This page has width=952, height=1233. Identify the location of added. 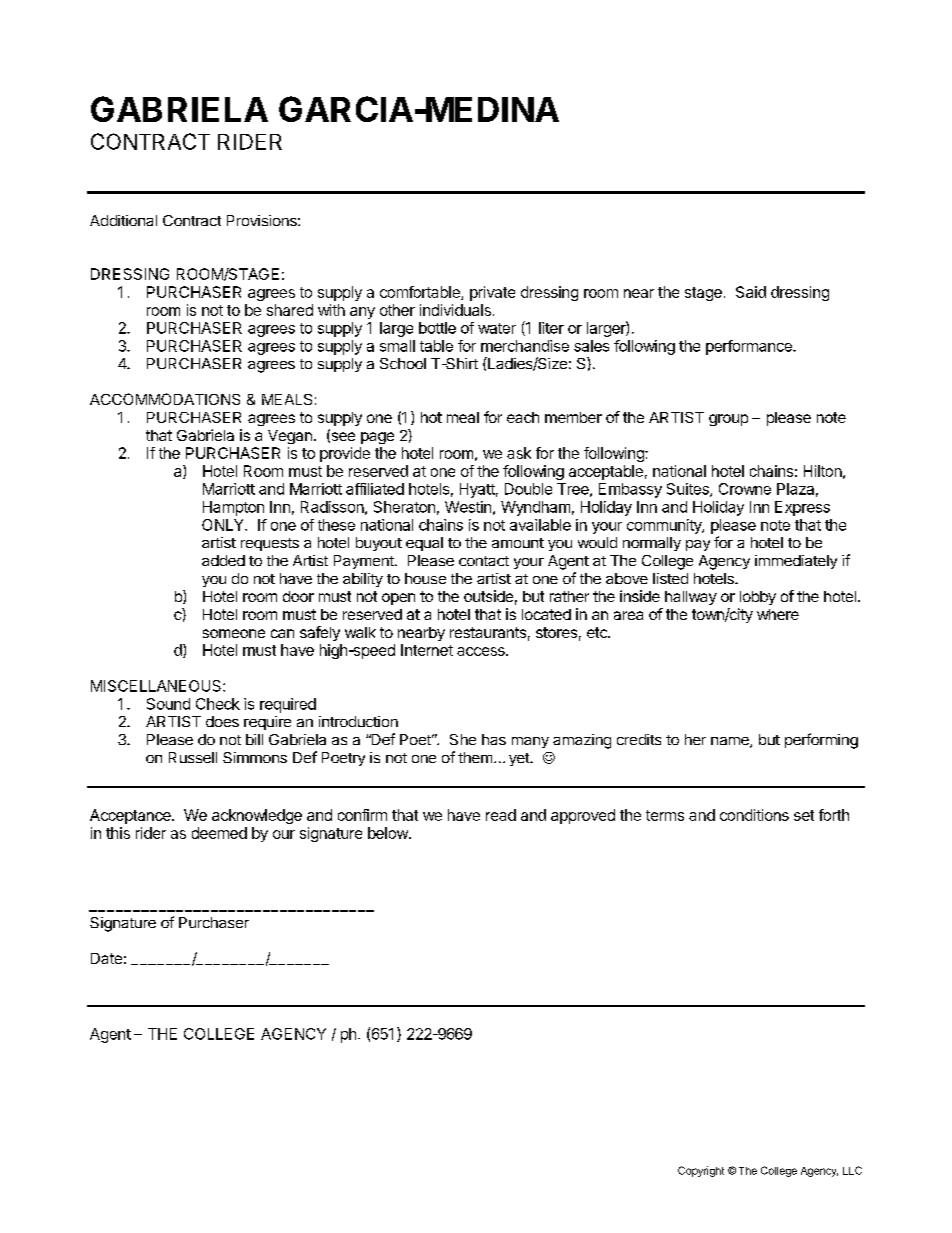
(223, 560).
